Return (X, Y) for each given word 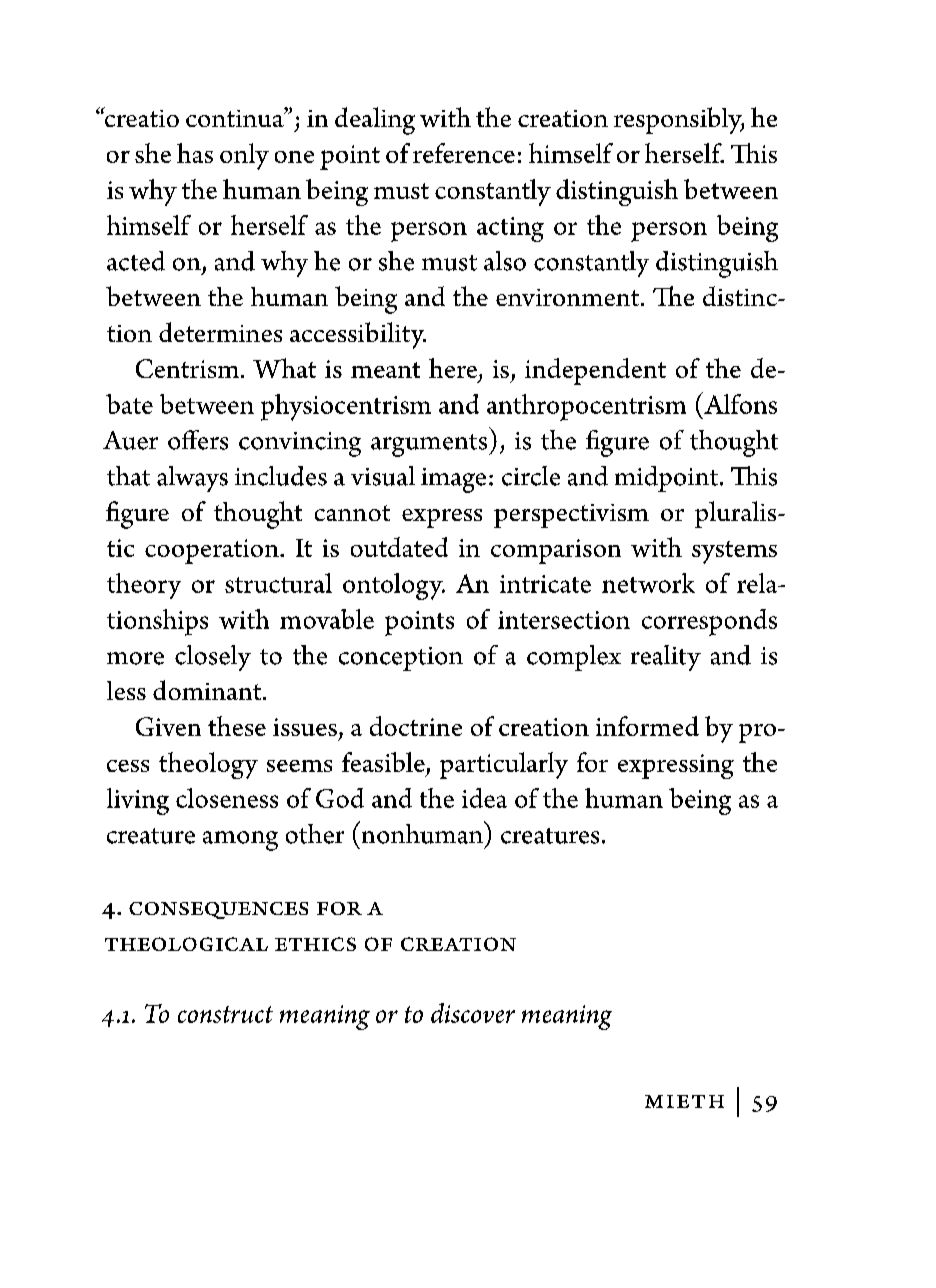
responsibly (679, 120)
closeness (227, 798)
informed (647, 726)
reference (464, 153)
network (648, 583)
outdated (399, 547)
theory (144, 586)
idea (484, 798)
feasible (383, 762)
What (284, 368)
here (454, 369)
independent (595, 371)
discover (473, 1013)
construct (225, 1014)
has (195, 153)
